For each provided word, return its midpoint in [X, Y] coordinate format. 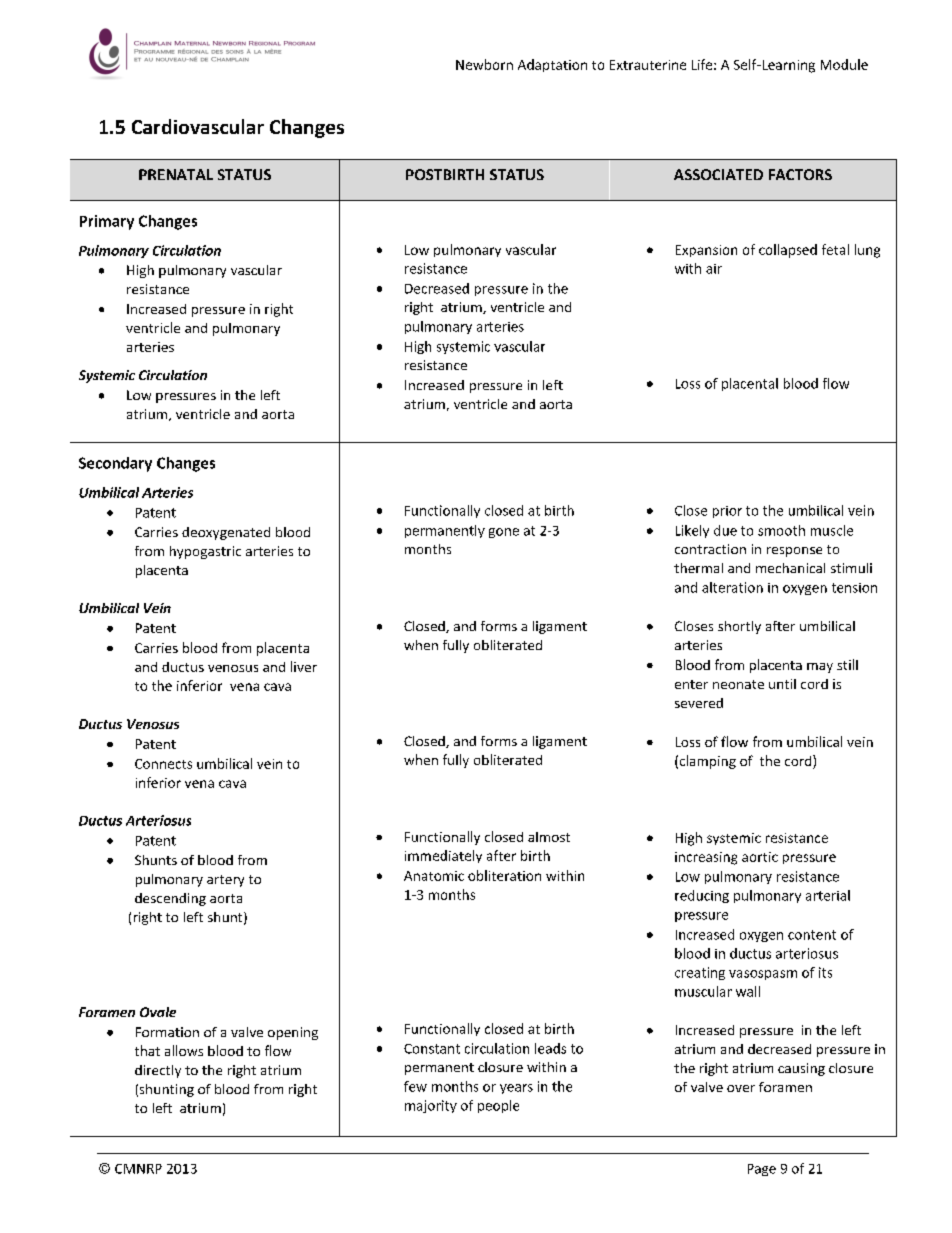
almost [549, 837]
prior [727, 512]
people [498, 1106]
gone [504, 533]
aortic [760, 857]
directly [158, 1071]
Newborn [484, 64]
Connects [163, 764]
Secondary [115, 464]
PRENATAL [176, 174]
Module [844, 64]
